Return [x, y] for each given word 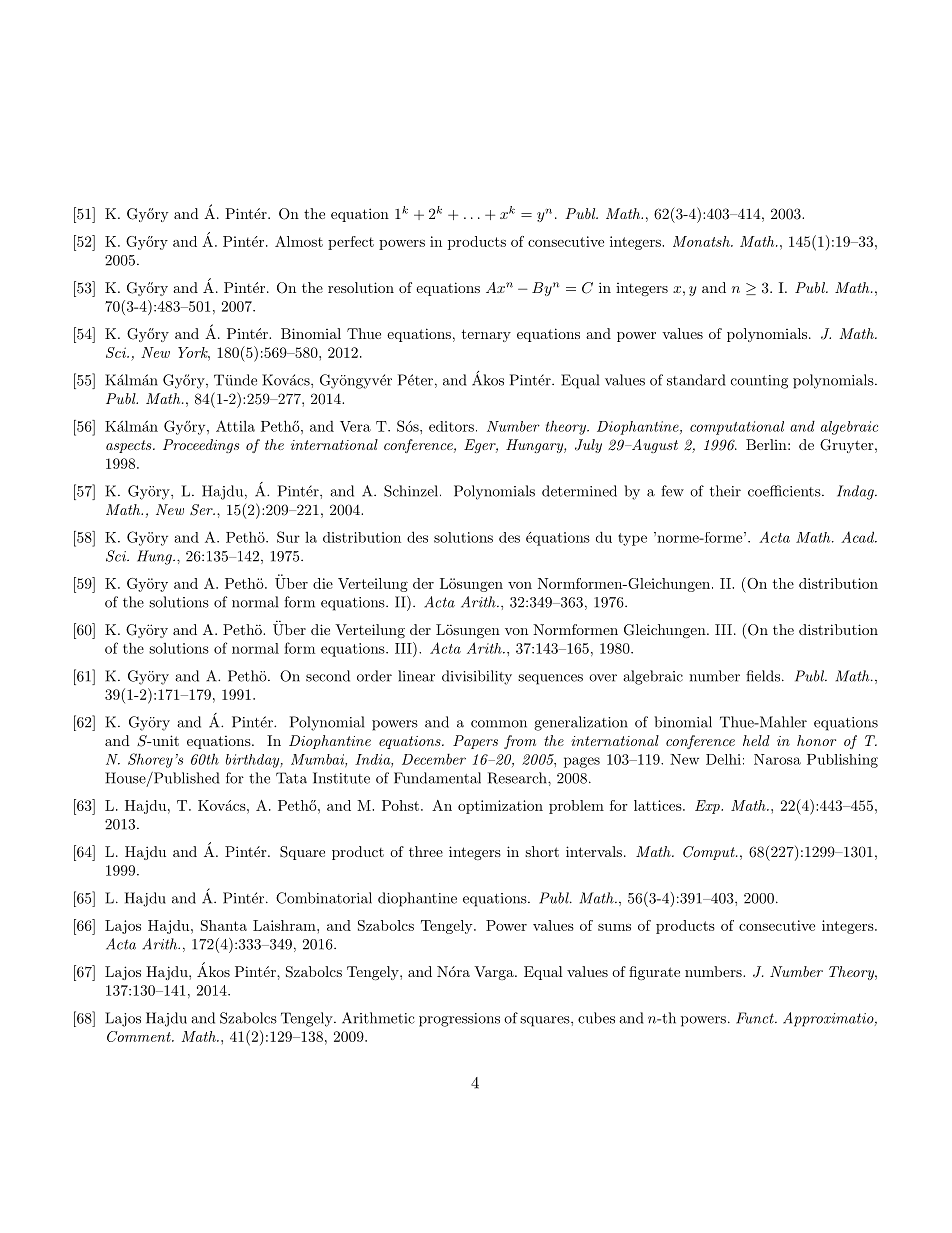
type [632, 539]
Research [518, 778]
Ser [202, 510]
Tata [291, 778]
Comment [140, 1036]
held [756, 740]
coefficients [784, 491]
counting [759, 382]
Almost [299, 241]
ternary [486, 335]
